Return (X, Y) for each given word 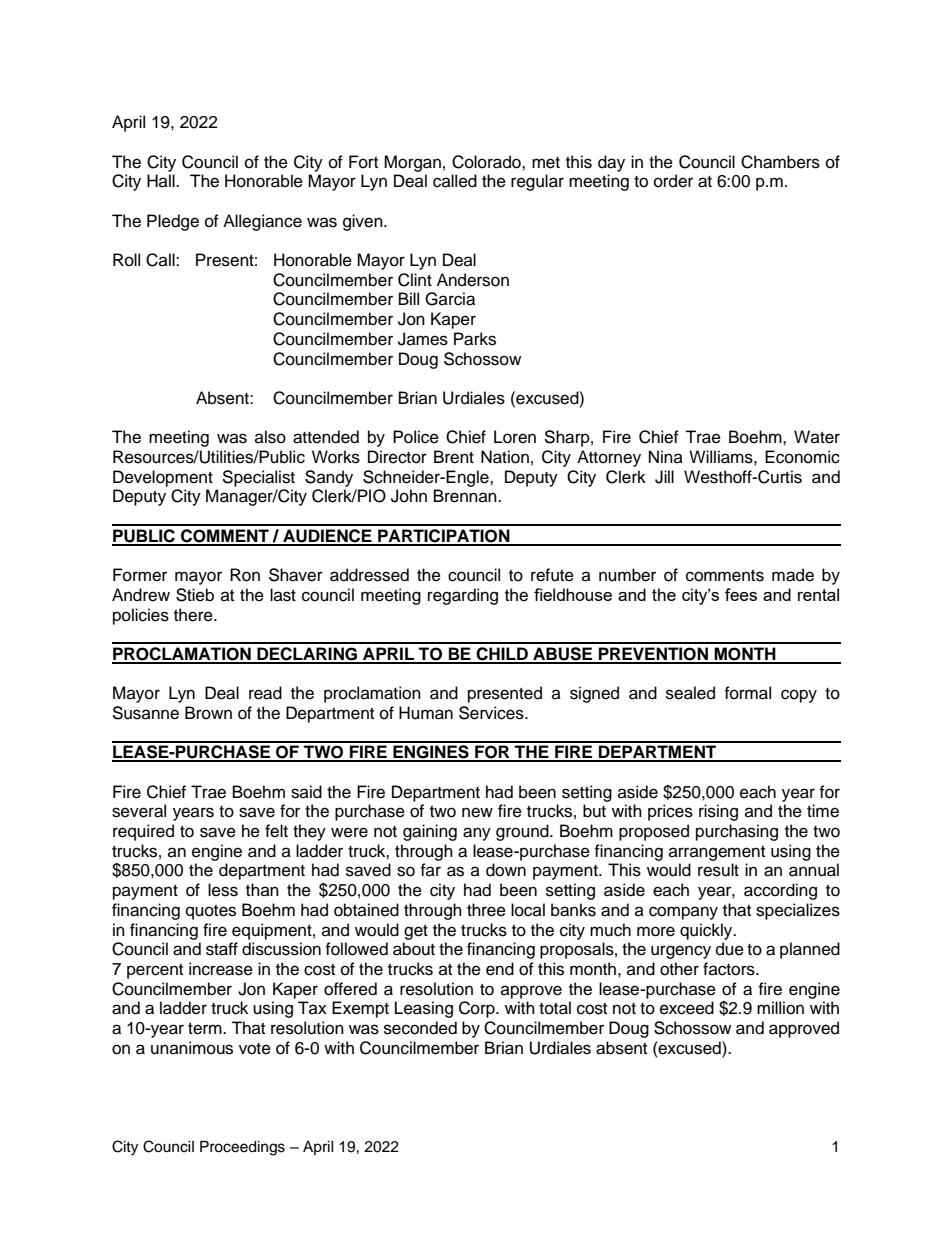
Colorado (487, 162)
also (270, 437)
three (486, 910)
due (730, 949)
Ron (245, 575)
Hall (162, 180)
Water (817, 437)
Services (492, 713)
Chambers (780, 162)
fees (741, 594)
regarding (463, 596)
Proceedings (242, 1148)
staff (222, 949)
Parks (475, 339)
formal (747, 693)
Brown (208, 713)
